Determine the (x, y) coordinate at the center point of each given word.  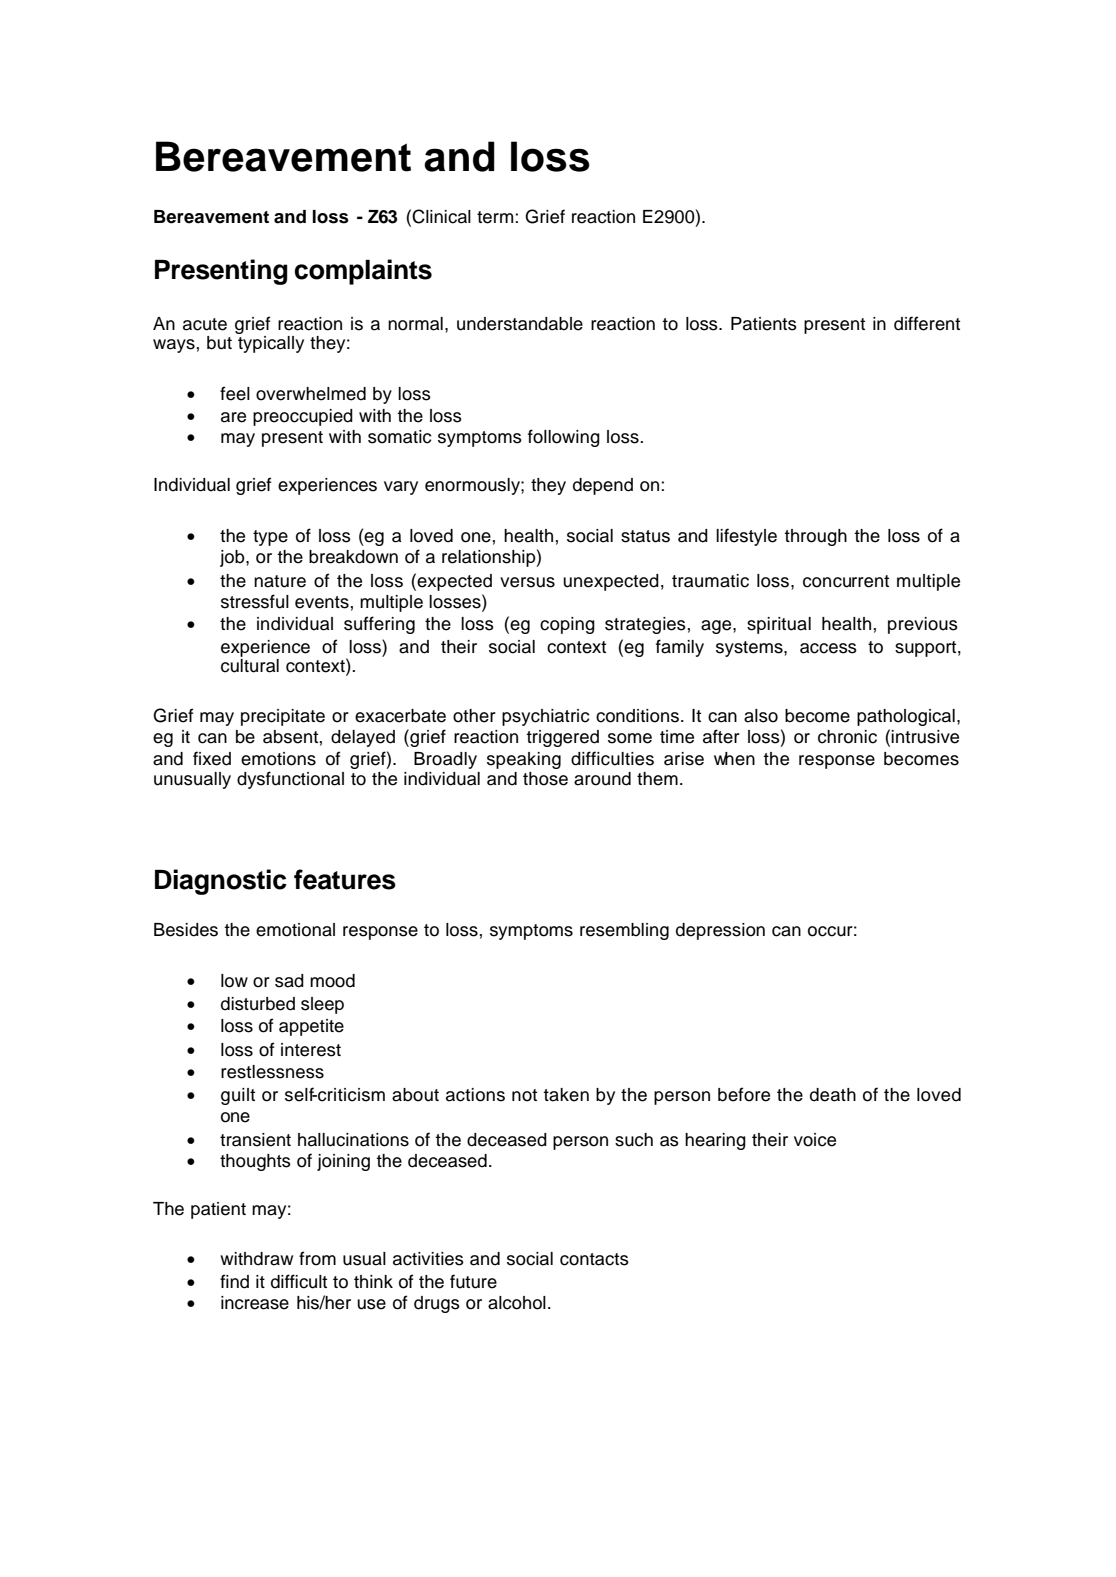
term (496, 217)
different (927, 323)
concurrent (846, 581)
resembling (624, 931)
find (234, 1281)
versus (527, 582)
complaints (363, 272)
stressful (255, 601)
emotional (295, 930)
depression (720, 931)
